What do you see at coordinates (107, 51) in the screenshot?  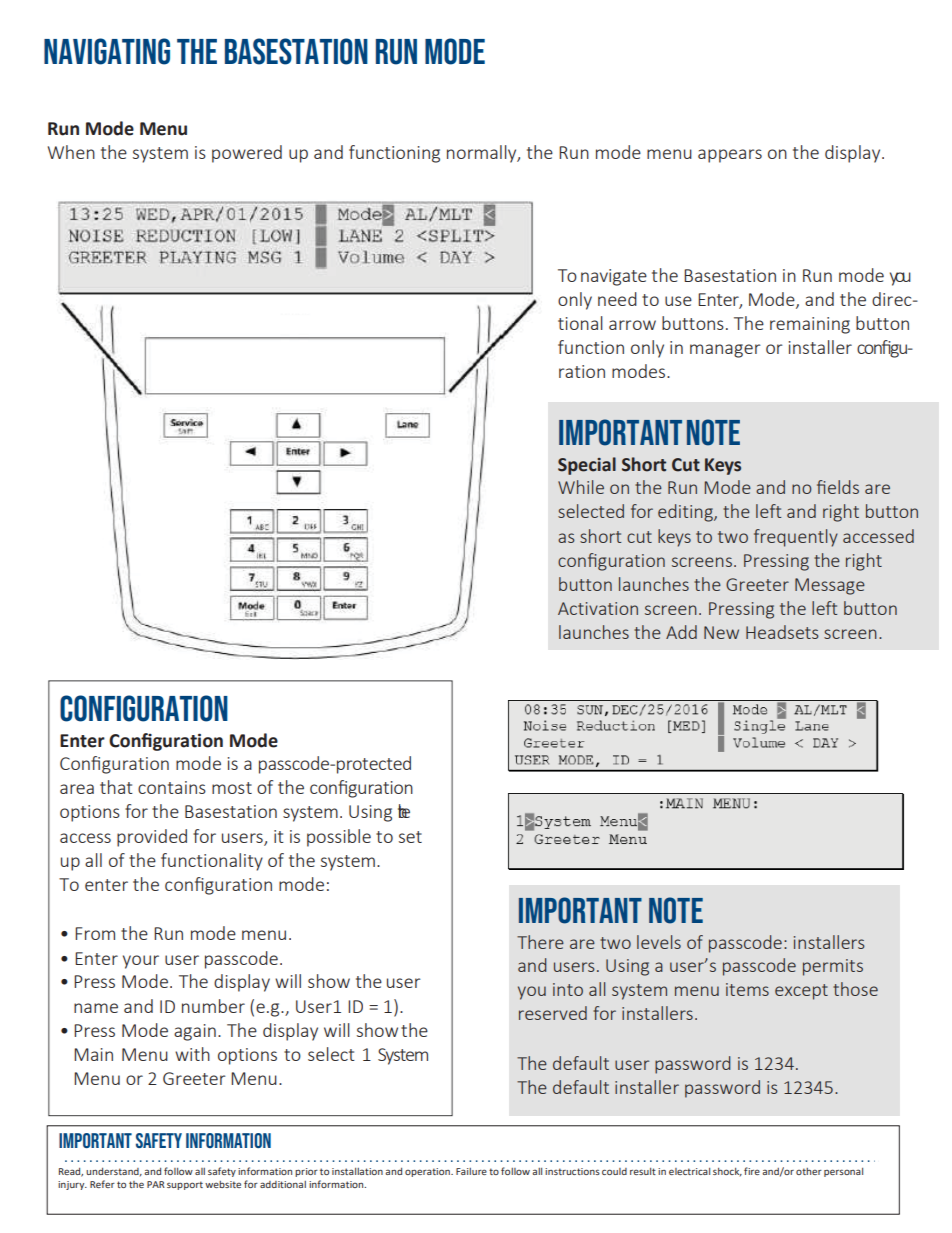 I see `Navigating` at bounding box center [107, 51].
